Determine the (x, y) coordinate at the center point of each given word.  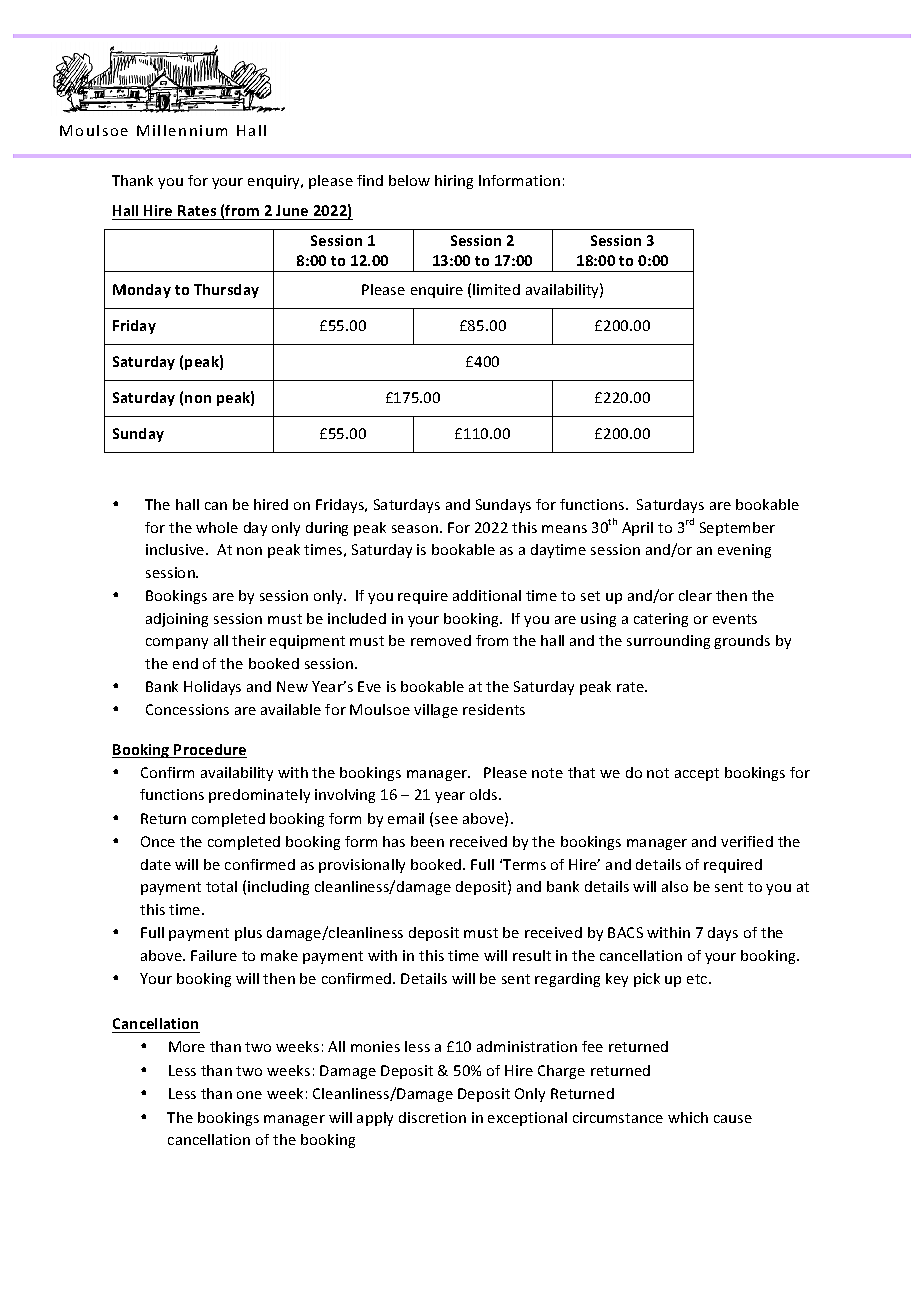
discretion (432, 1117)
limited (496, 289)
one (249, 1095)
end (185, 663)
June (292, 212)
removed (441, 640)
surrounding (668, 642)
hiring (454, 182)
